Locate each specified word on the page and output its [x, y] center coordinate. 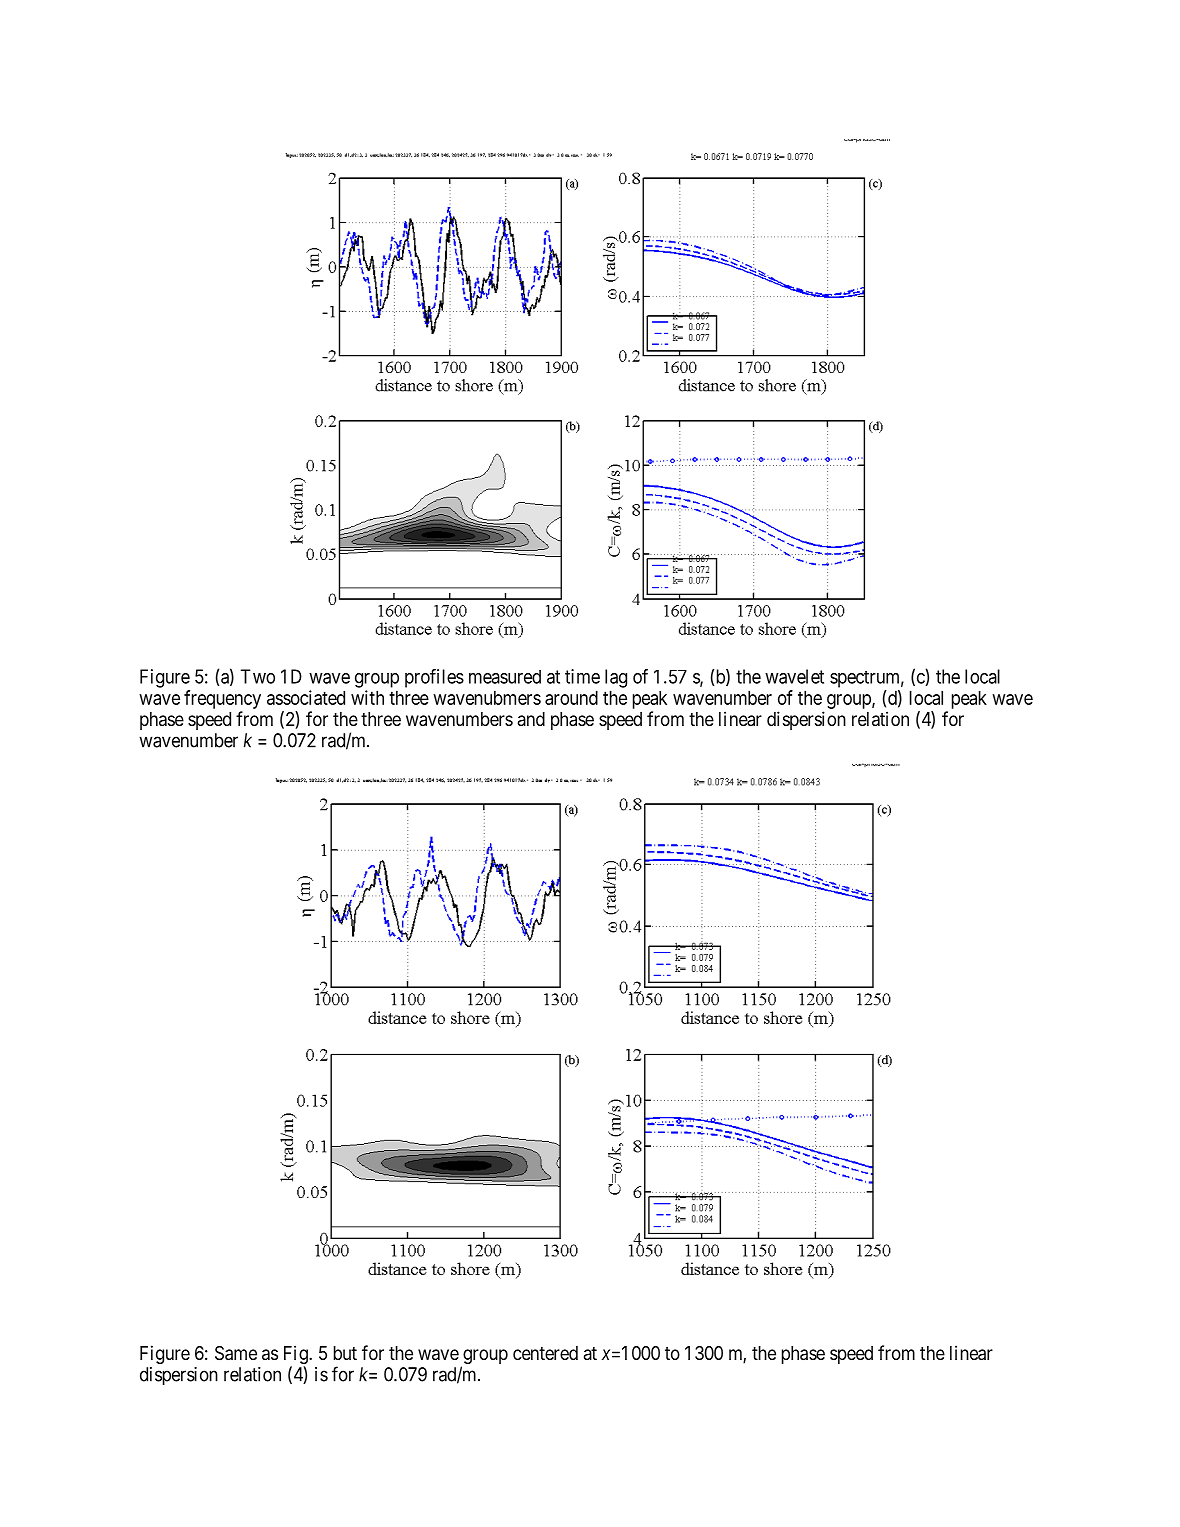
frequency [222, 699]
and [531, 719]
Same [236, 1353]
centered [545, 1353]
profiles [434, 678]
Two [258, 676]
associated [306, 697]
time [582, 676]
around [571, 697]
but [345, 1353]
